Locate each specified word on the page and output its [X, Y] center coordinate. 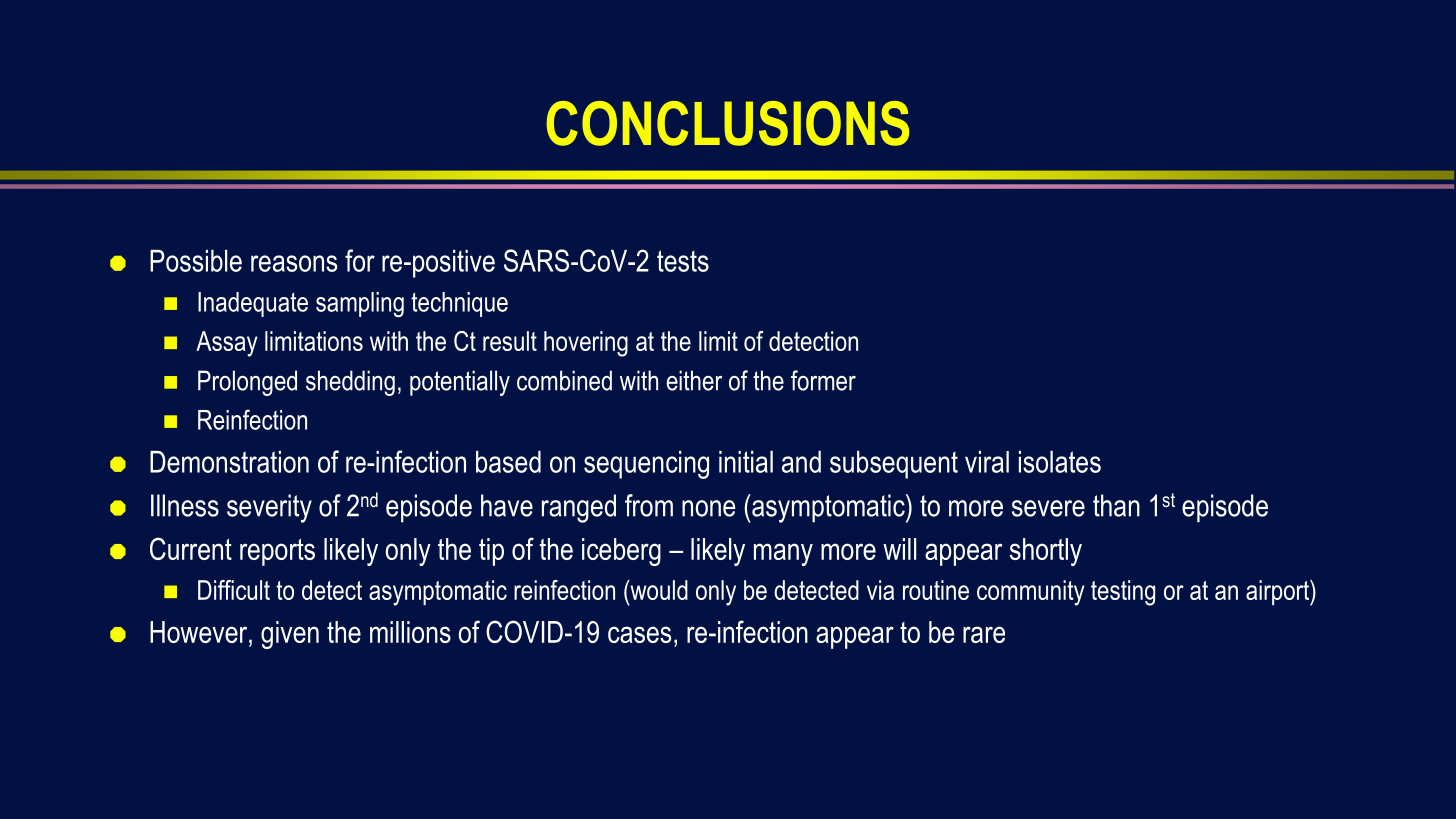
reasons [294, 263]
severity [269, 508]
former [823, 380]
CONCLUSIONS [727, 123]
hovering [586, 344]
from [649, 505]
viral [987, 462]
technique [459, 304]
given [290, 635]
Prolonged [247, 383]
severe [1048, 508]
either [694, 380]
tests [683, 261]
